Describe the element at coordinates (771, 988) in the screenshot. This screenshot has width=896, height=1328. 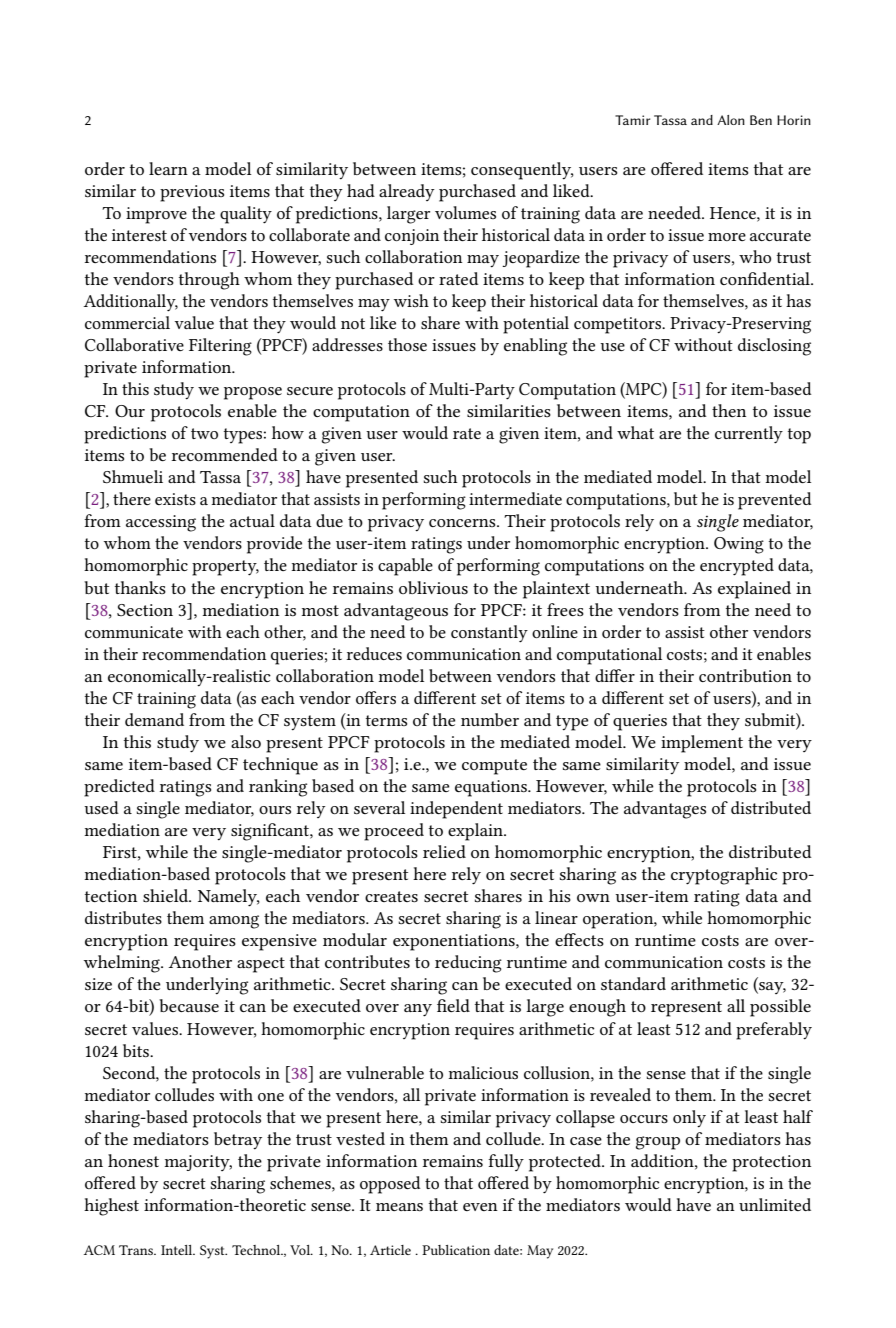
I see `say` at that location.
